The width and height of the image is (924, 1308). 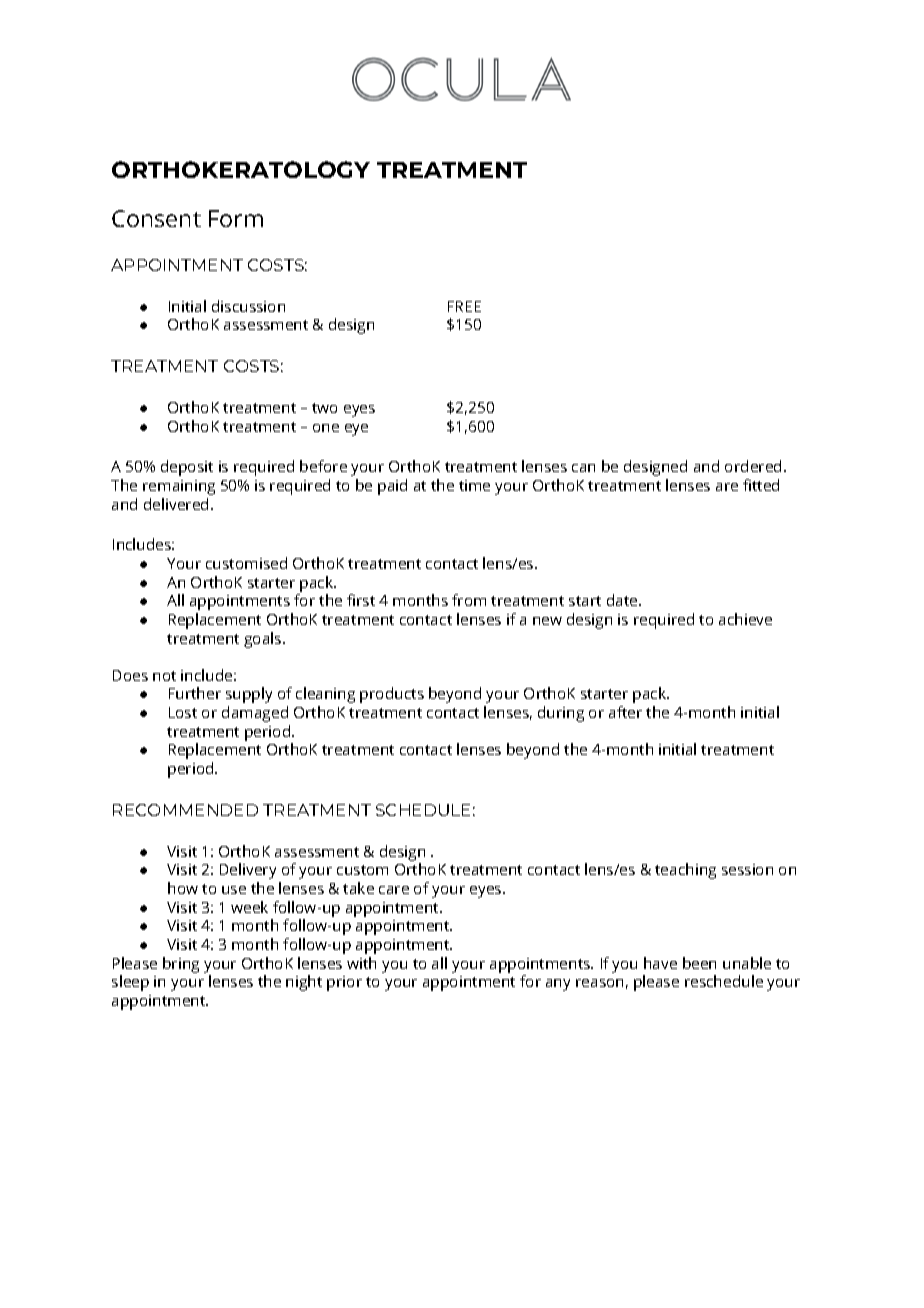 What do you see at coordinates (753, 466) in the image?
I see `ordered` at bounding box center [753, 466].
